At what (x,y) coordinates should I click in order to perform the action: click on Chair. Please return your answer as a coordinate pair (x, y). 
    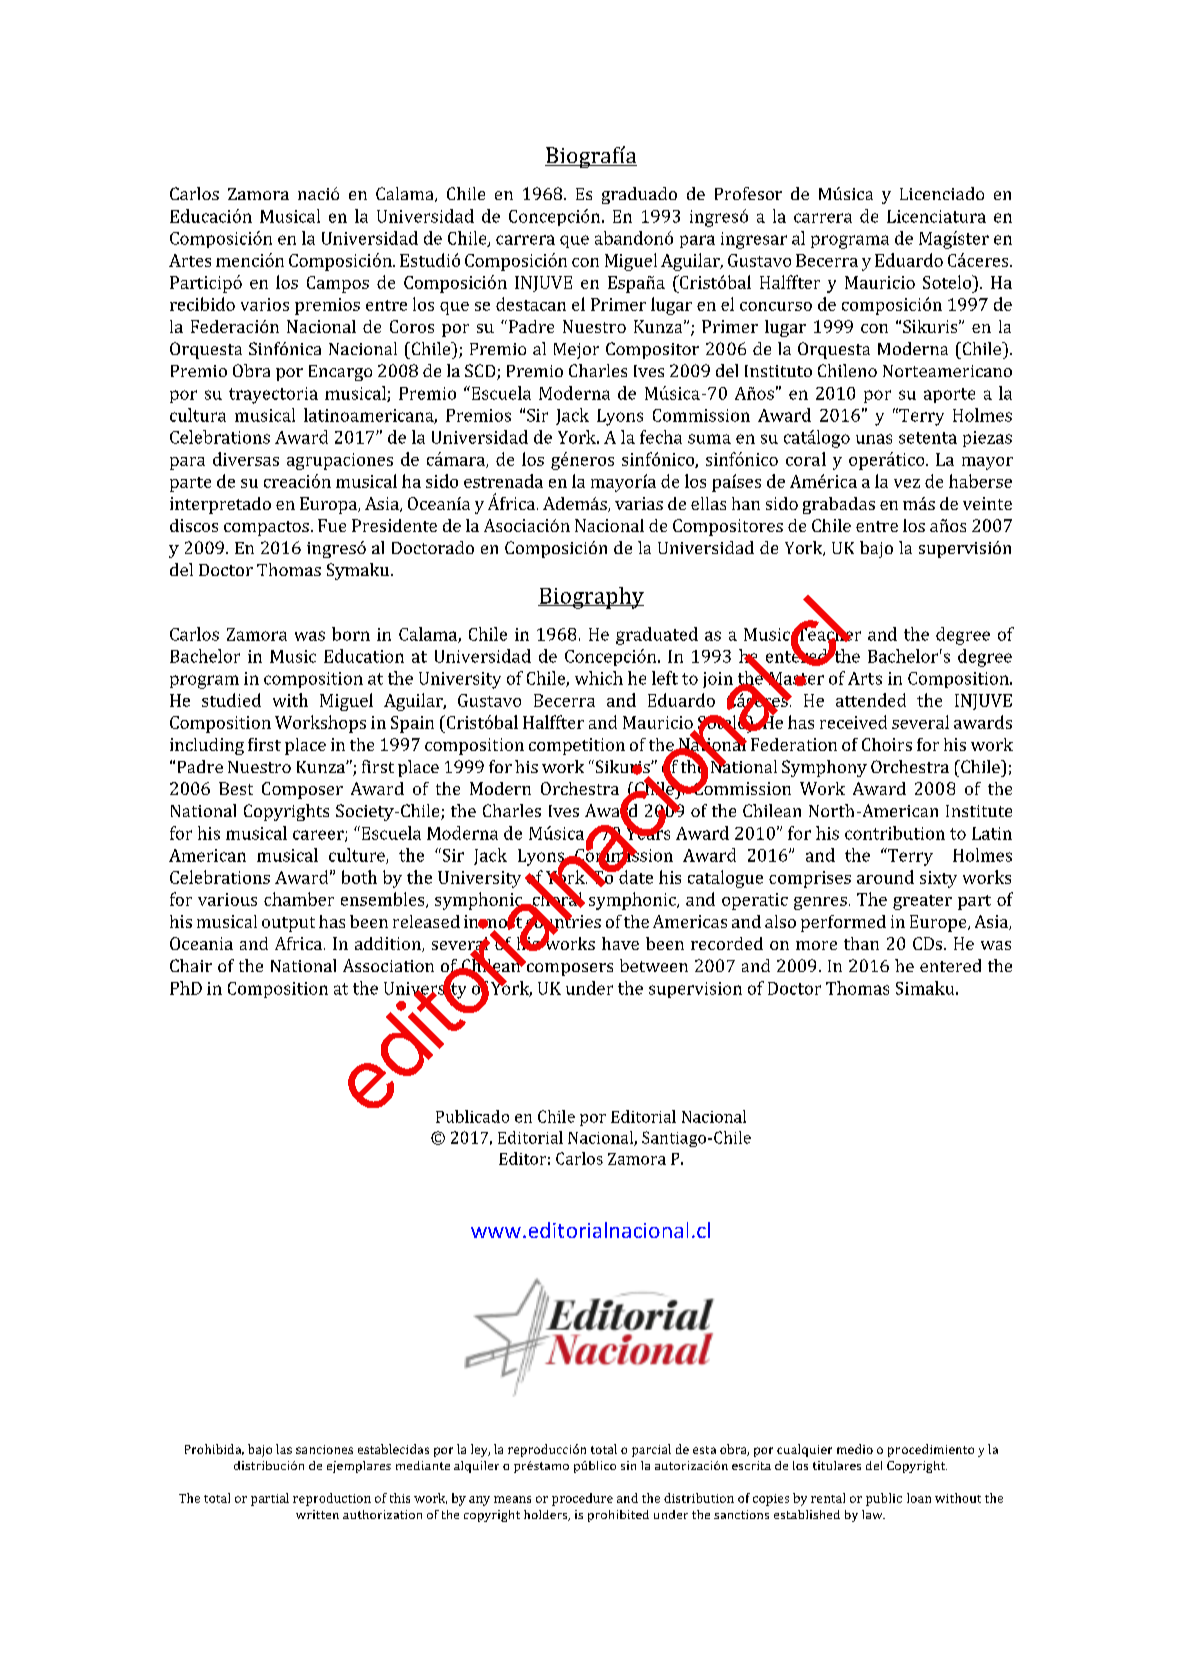
    Looking at the image, I should click on (191, 965).
